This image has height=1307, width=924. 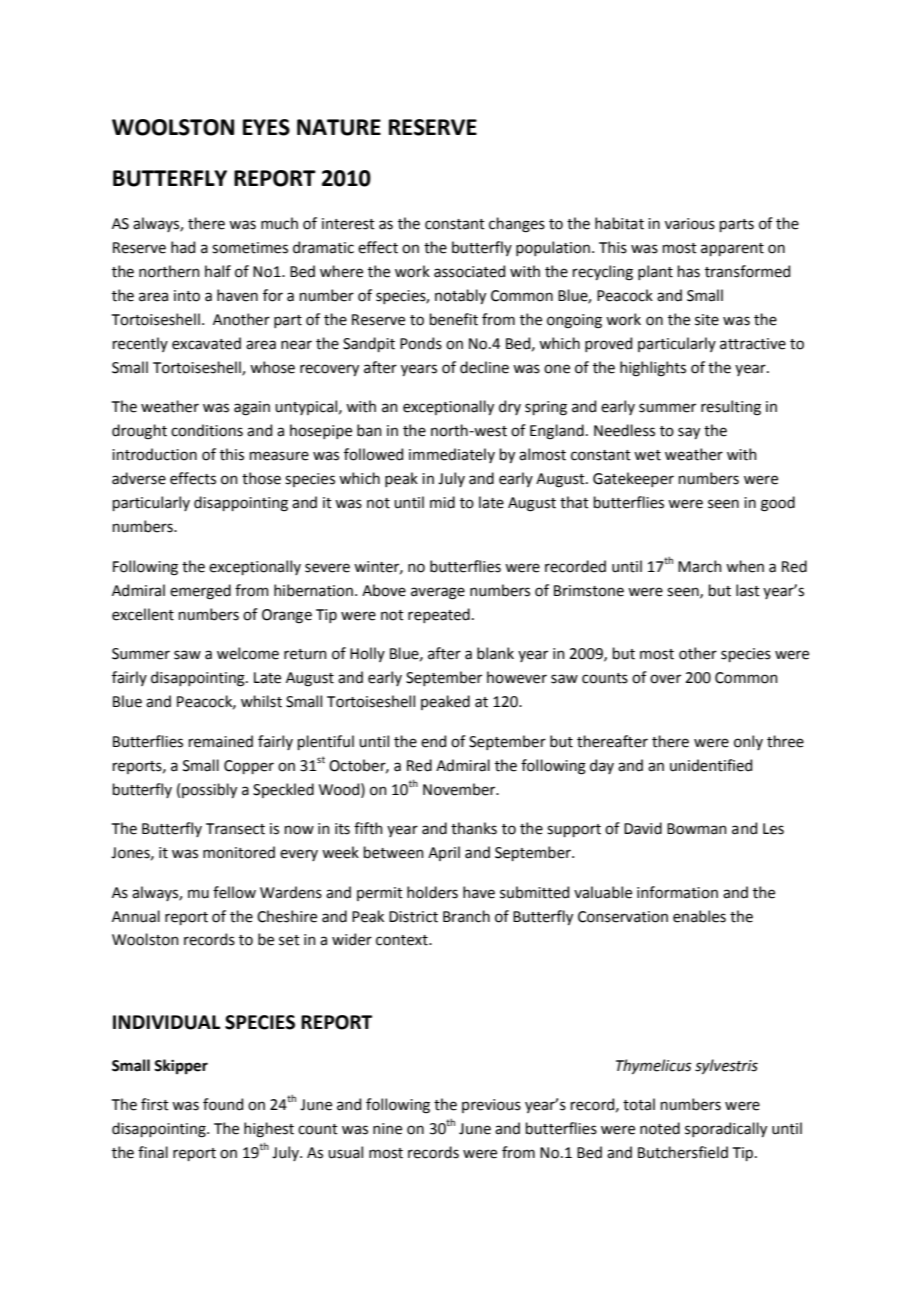 I want to click on decline, so click(x=484, y=367).
